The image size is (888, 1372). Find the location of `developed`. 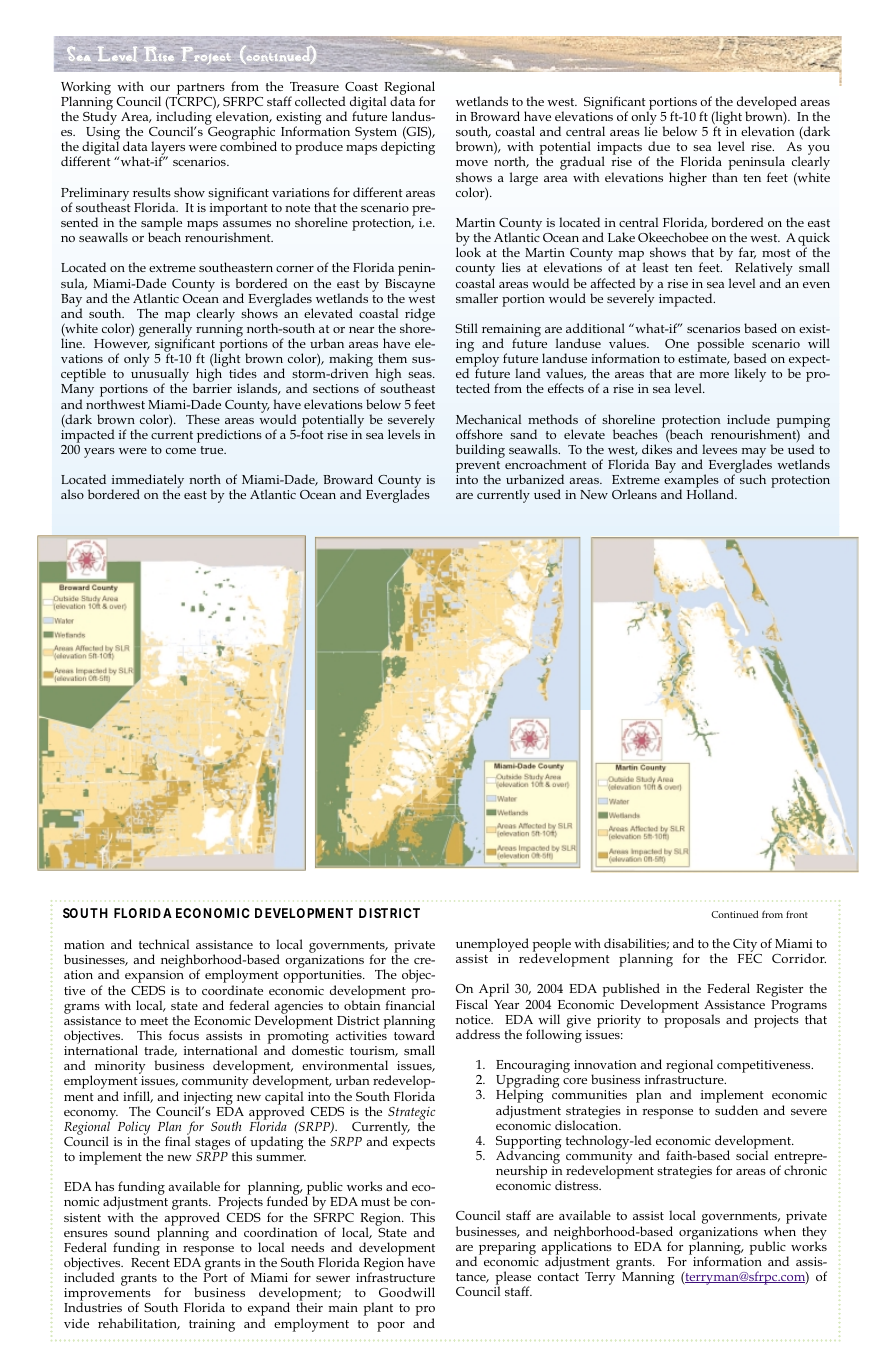

developed is located at coordinates (767, 104).
